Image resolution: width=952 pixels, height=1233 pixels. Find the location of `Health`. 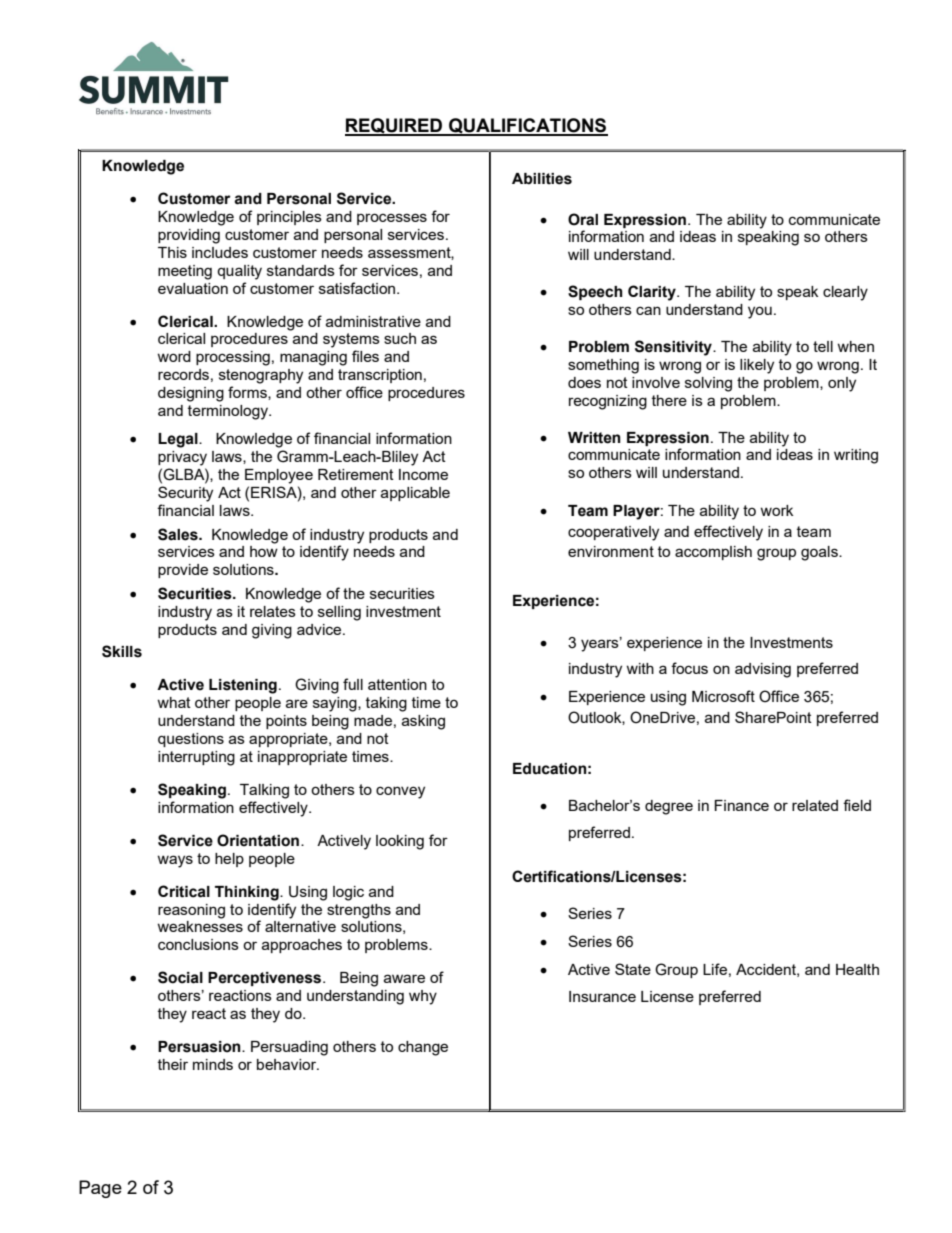

Health is located at coordinates (857, 969).
